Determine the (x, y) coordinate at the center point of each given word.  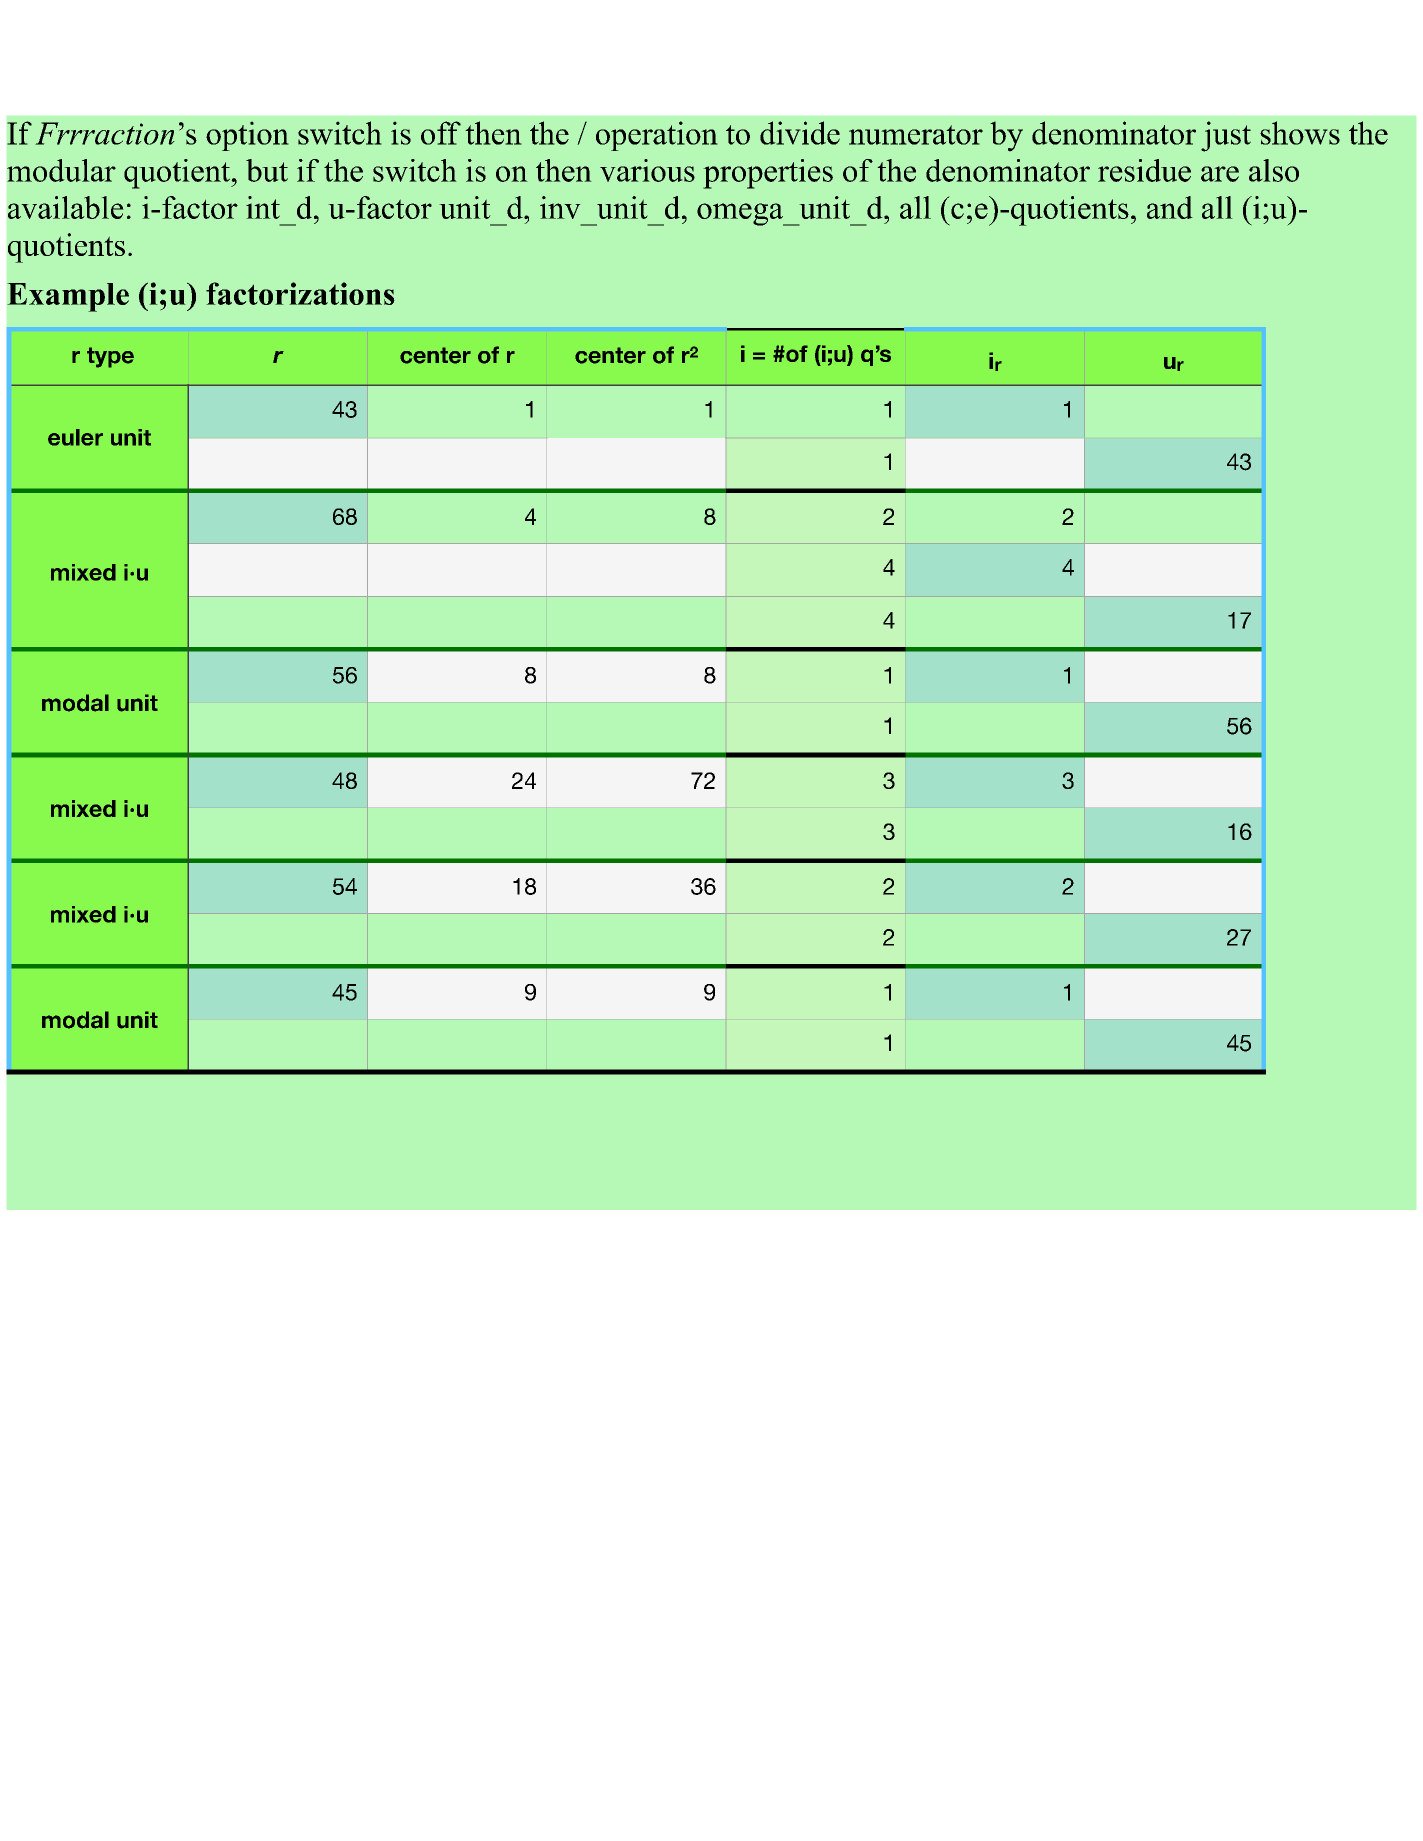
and (1170, 207)
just (1226, 136)
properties (768, 174)
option (247, 136)
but (267, 170)
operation (657, 136)
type (110, 357)
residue (1144, 170)
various (647, 170)
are (1220, 174)
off (441, 133)
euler (75, 437)
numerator (916, 135)
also (1274, 170)
